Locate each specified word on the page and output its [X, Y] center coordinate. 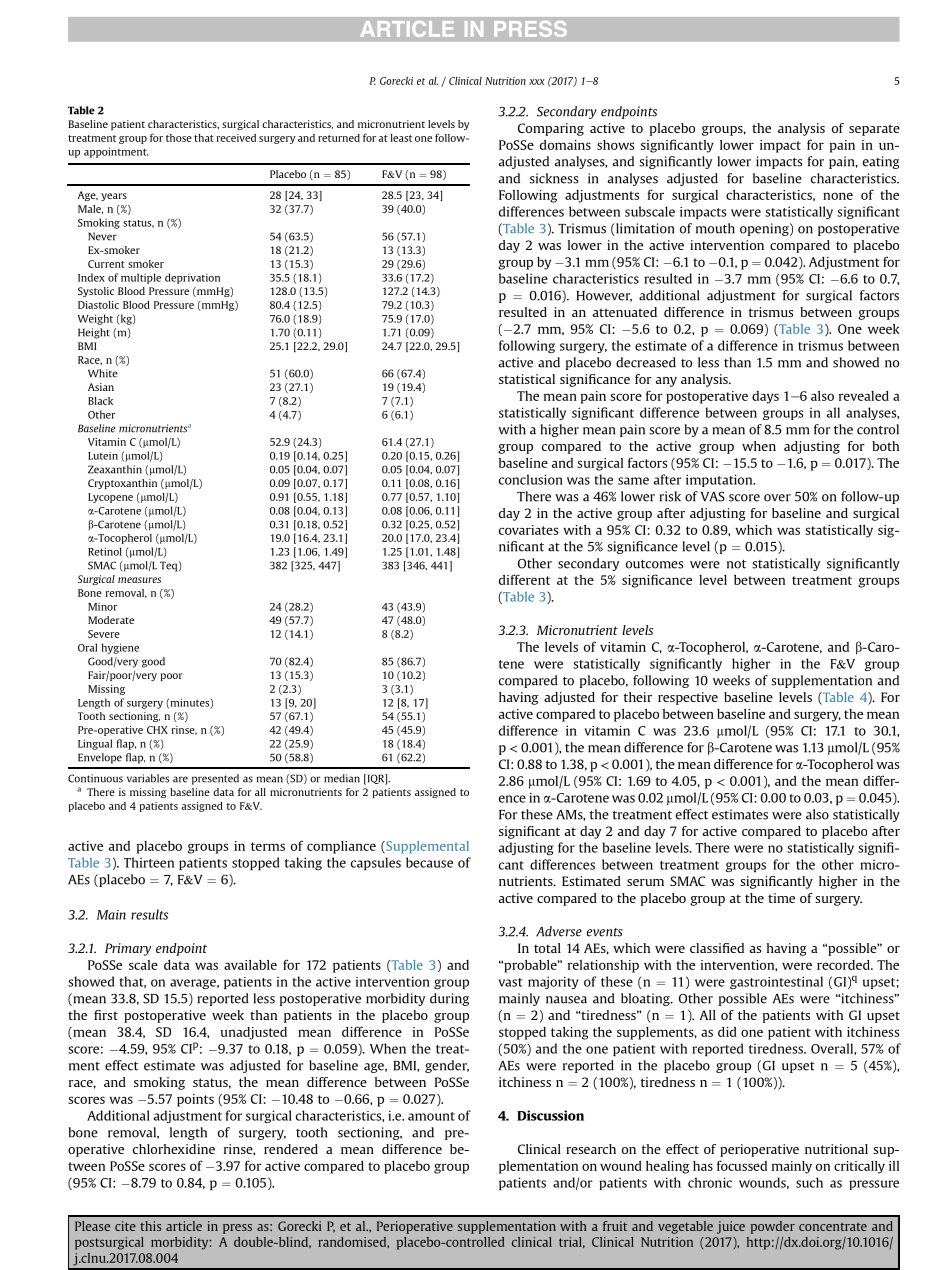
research [591, 1149]
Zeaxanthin [115, 469]
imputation [720, 480]
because [429, 862]
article [184, 1226]
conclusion [531, 479]
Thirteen [149, 862]
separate [874, 130]
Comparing [551, 129]
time [781, 898]
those [179, 138]
